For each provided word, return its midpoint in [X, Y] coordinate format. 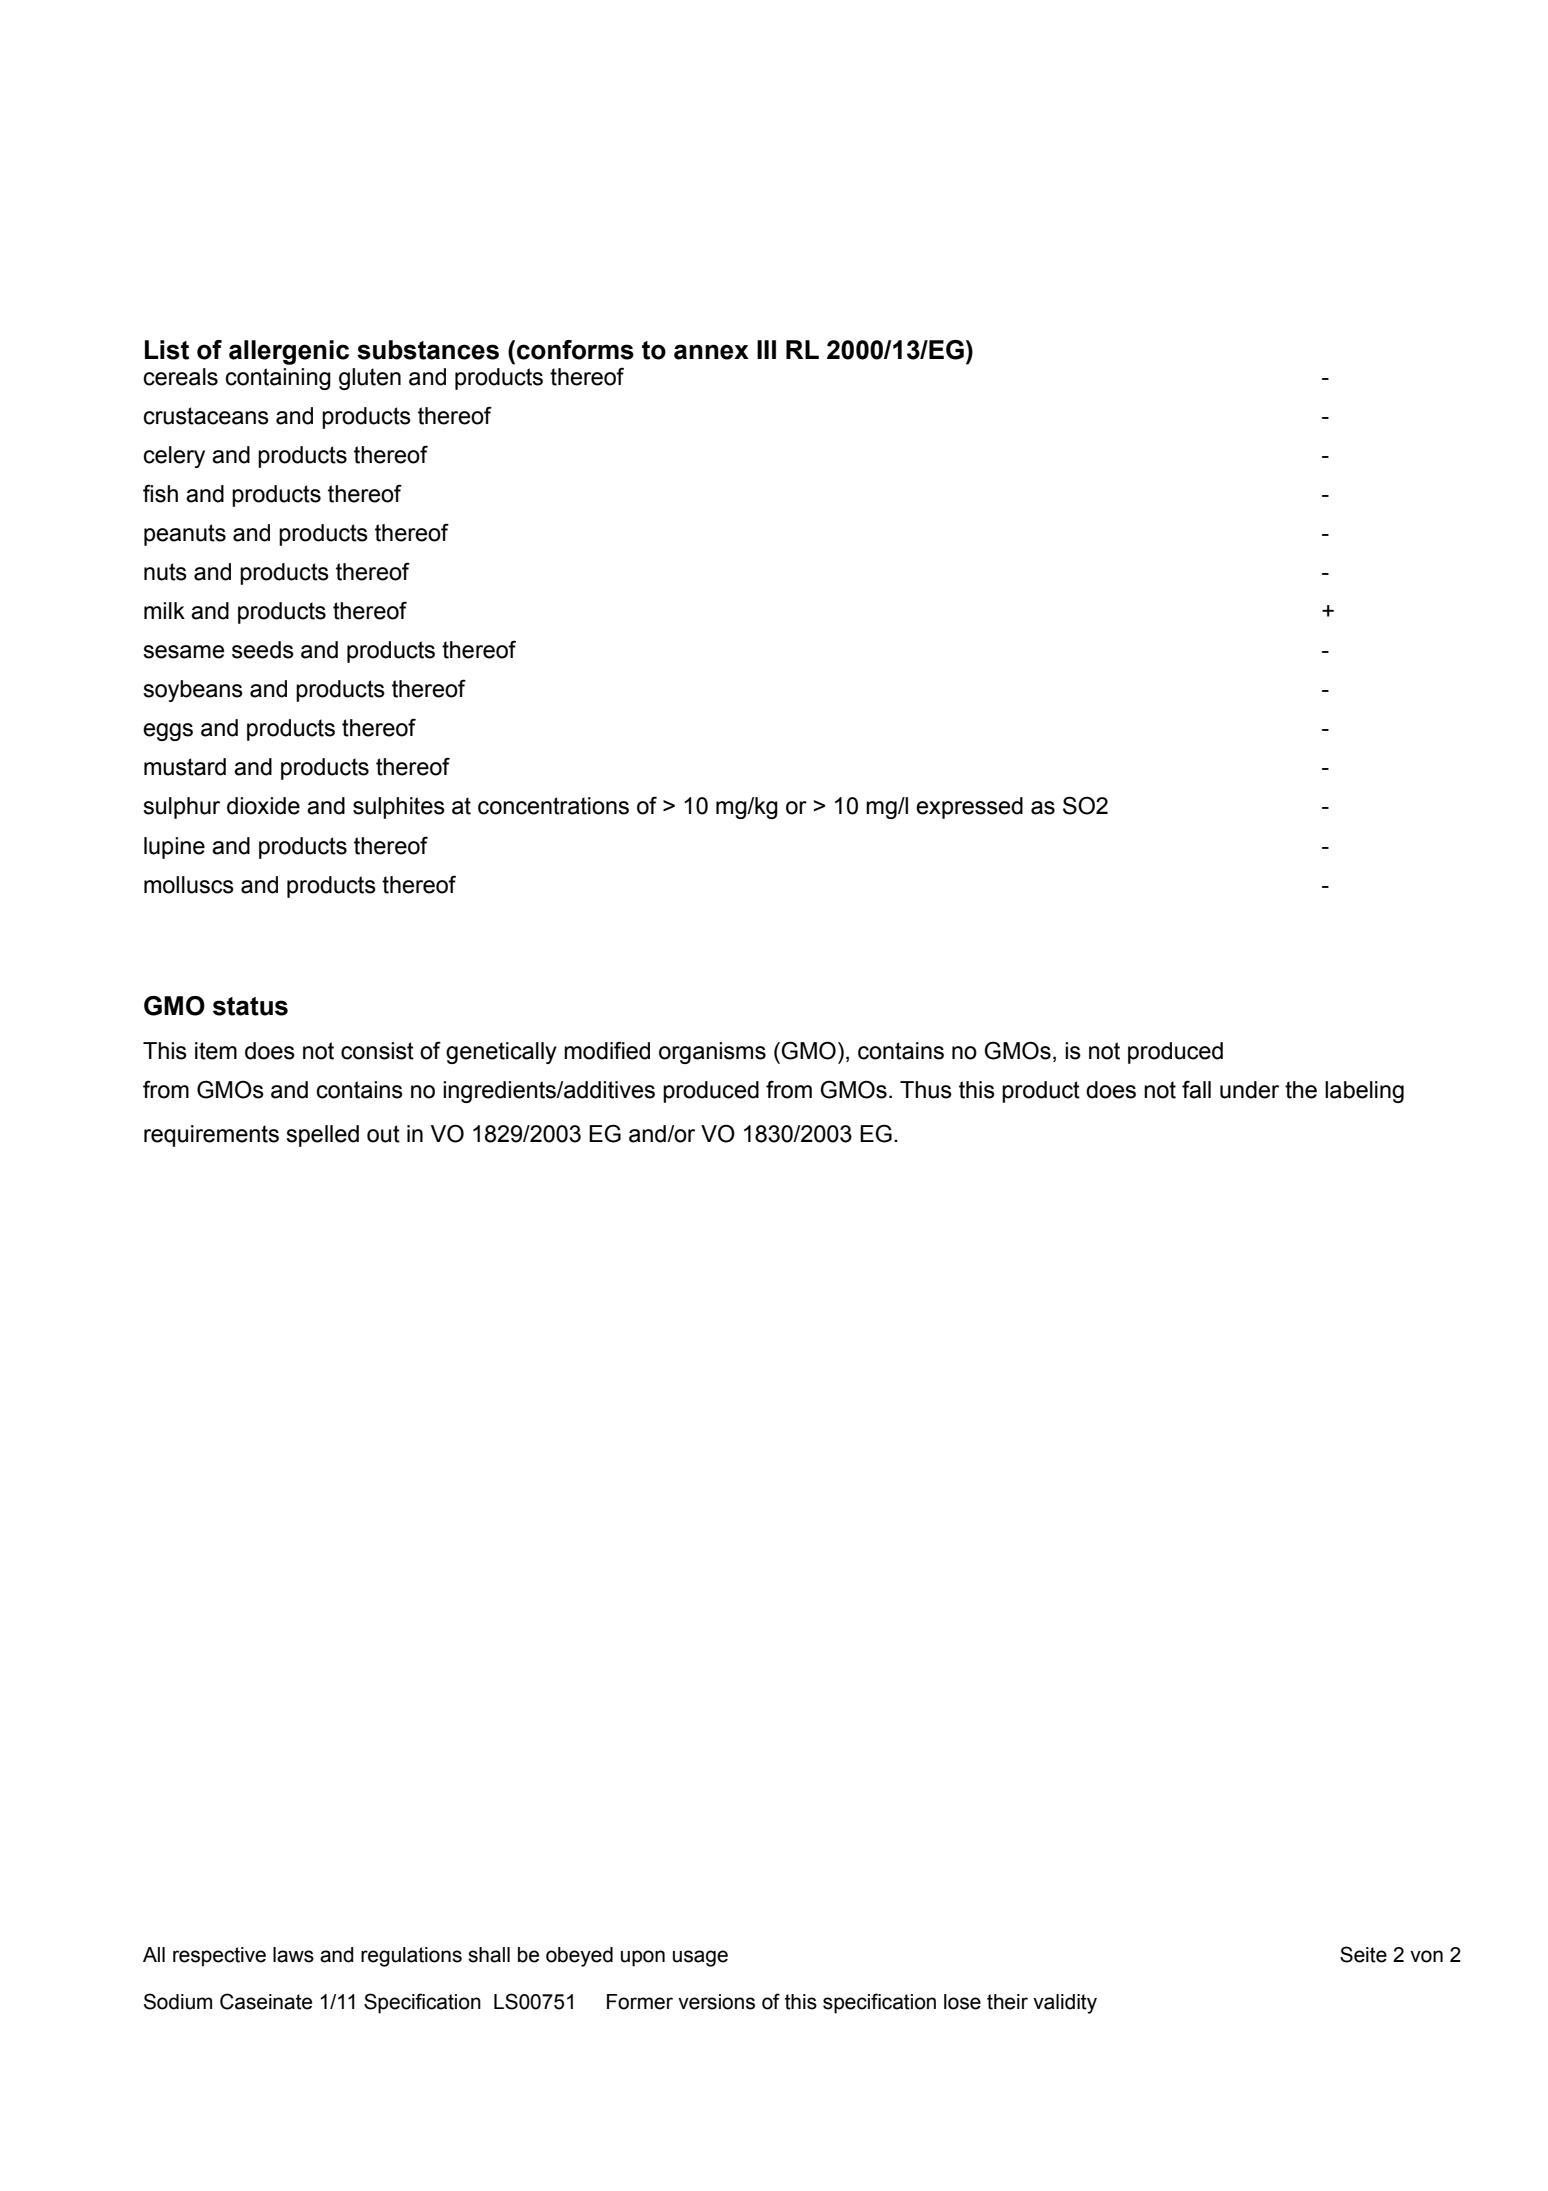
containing [278, 379]
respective [219, 1957]
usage [700, 1958]
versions [716, 2002]
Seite [1363, 1954]
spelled [322, 1136]
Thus [926, 1090]
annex [711, 352]
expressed [969, 808]
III [766, 349]
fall [1196, 1089]
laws [293, 1955]
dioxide [263, 806]
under [1249, 1090]
